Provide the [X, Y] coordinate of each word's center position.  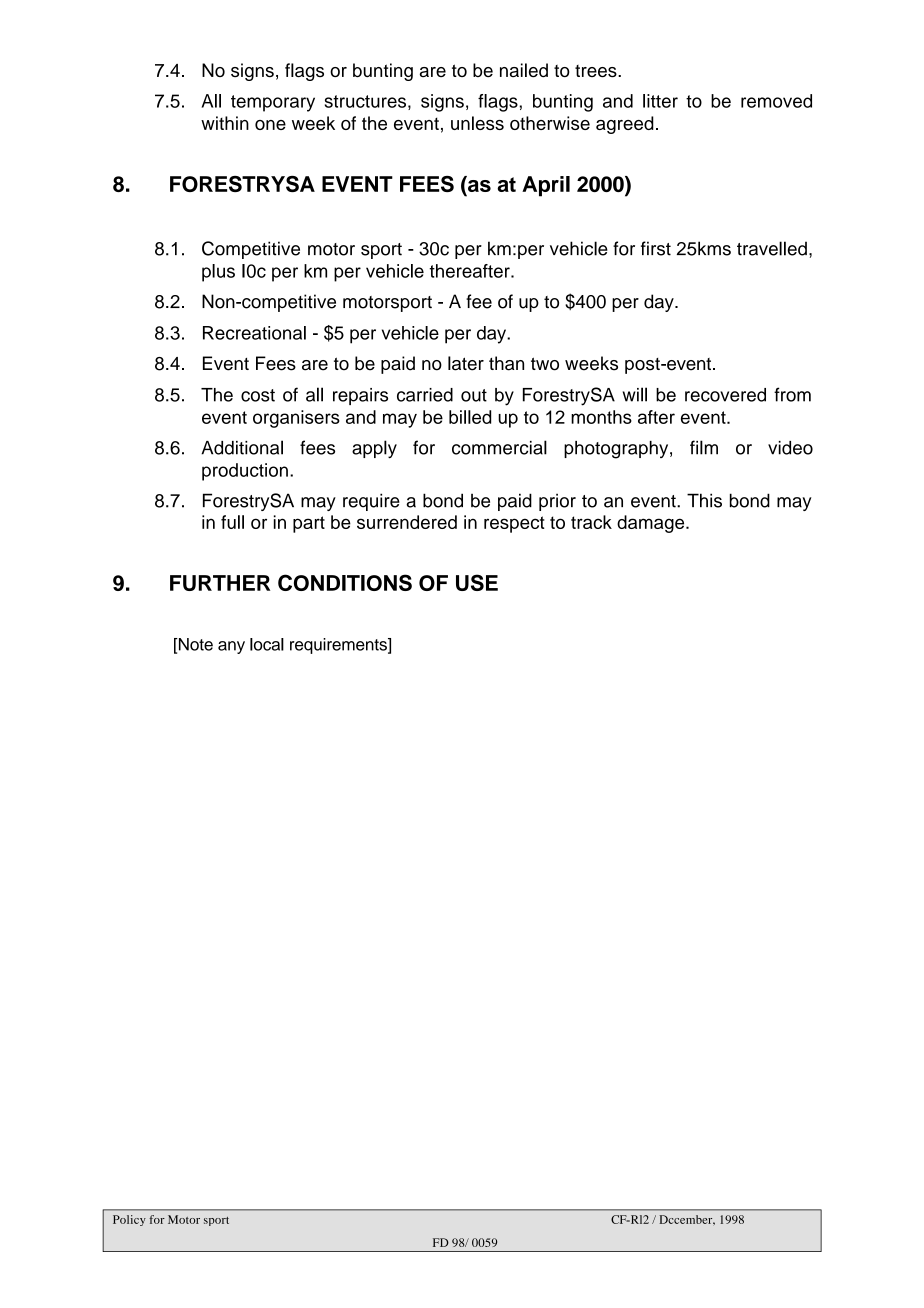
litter [660, 101]
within [225, 123]
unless [477, 123]
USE [477, 582]
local [267, 644]
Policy [129, 1220]
